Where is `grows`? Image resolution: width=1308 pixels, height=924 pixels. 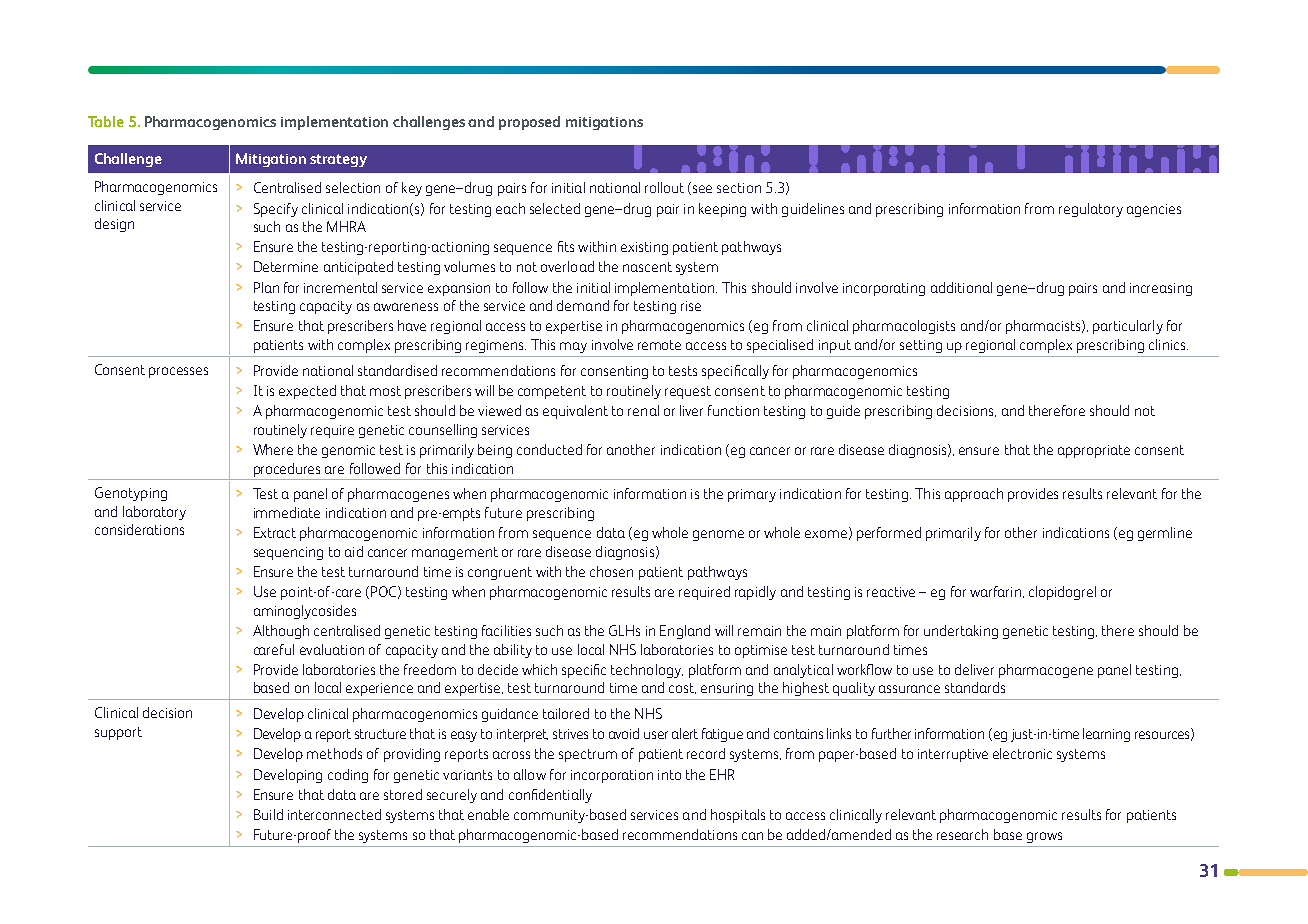 grows is located at coordinates (1044, 837).
